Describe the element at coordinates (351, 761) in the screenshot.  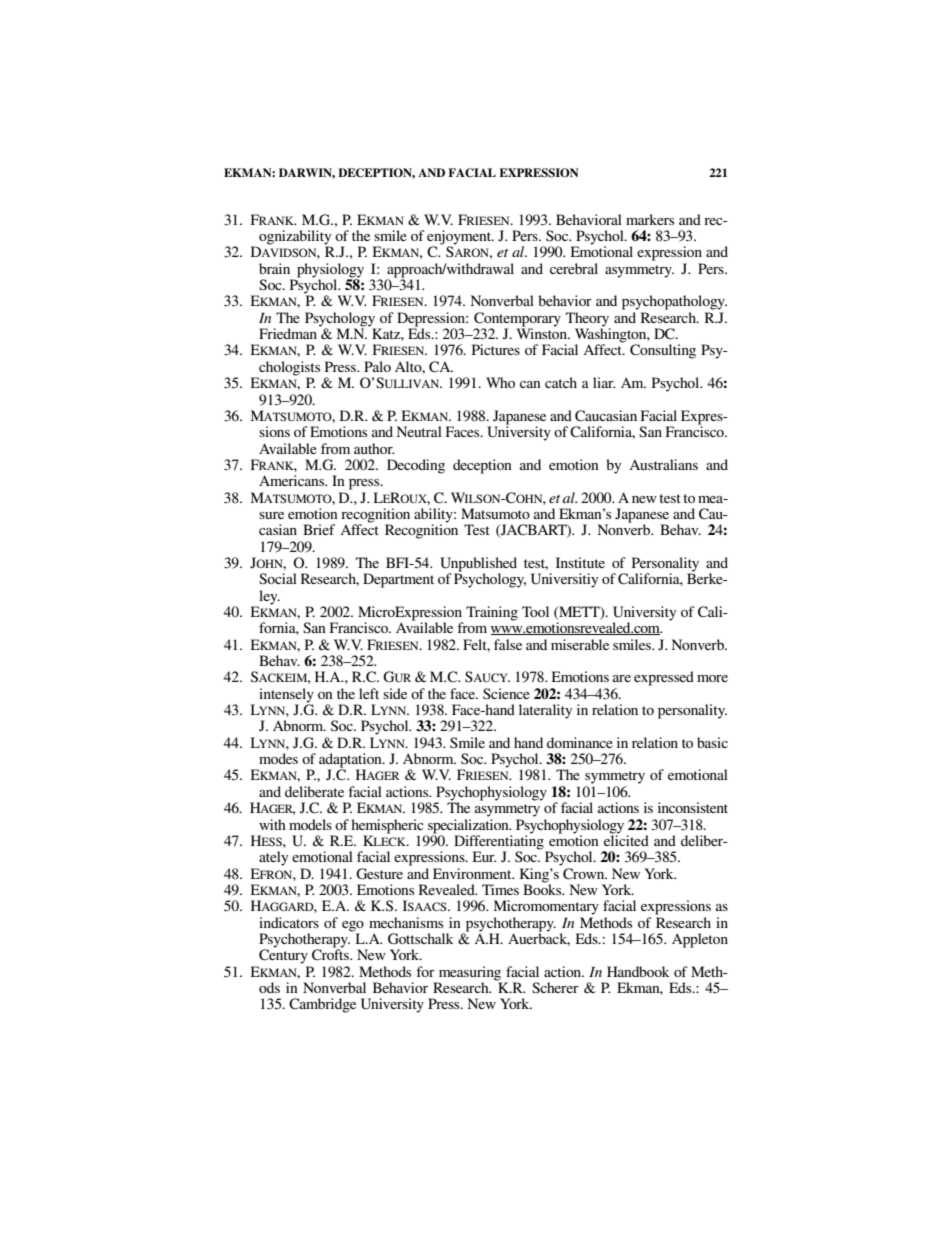
I see `adaptation` at that location.
